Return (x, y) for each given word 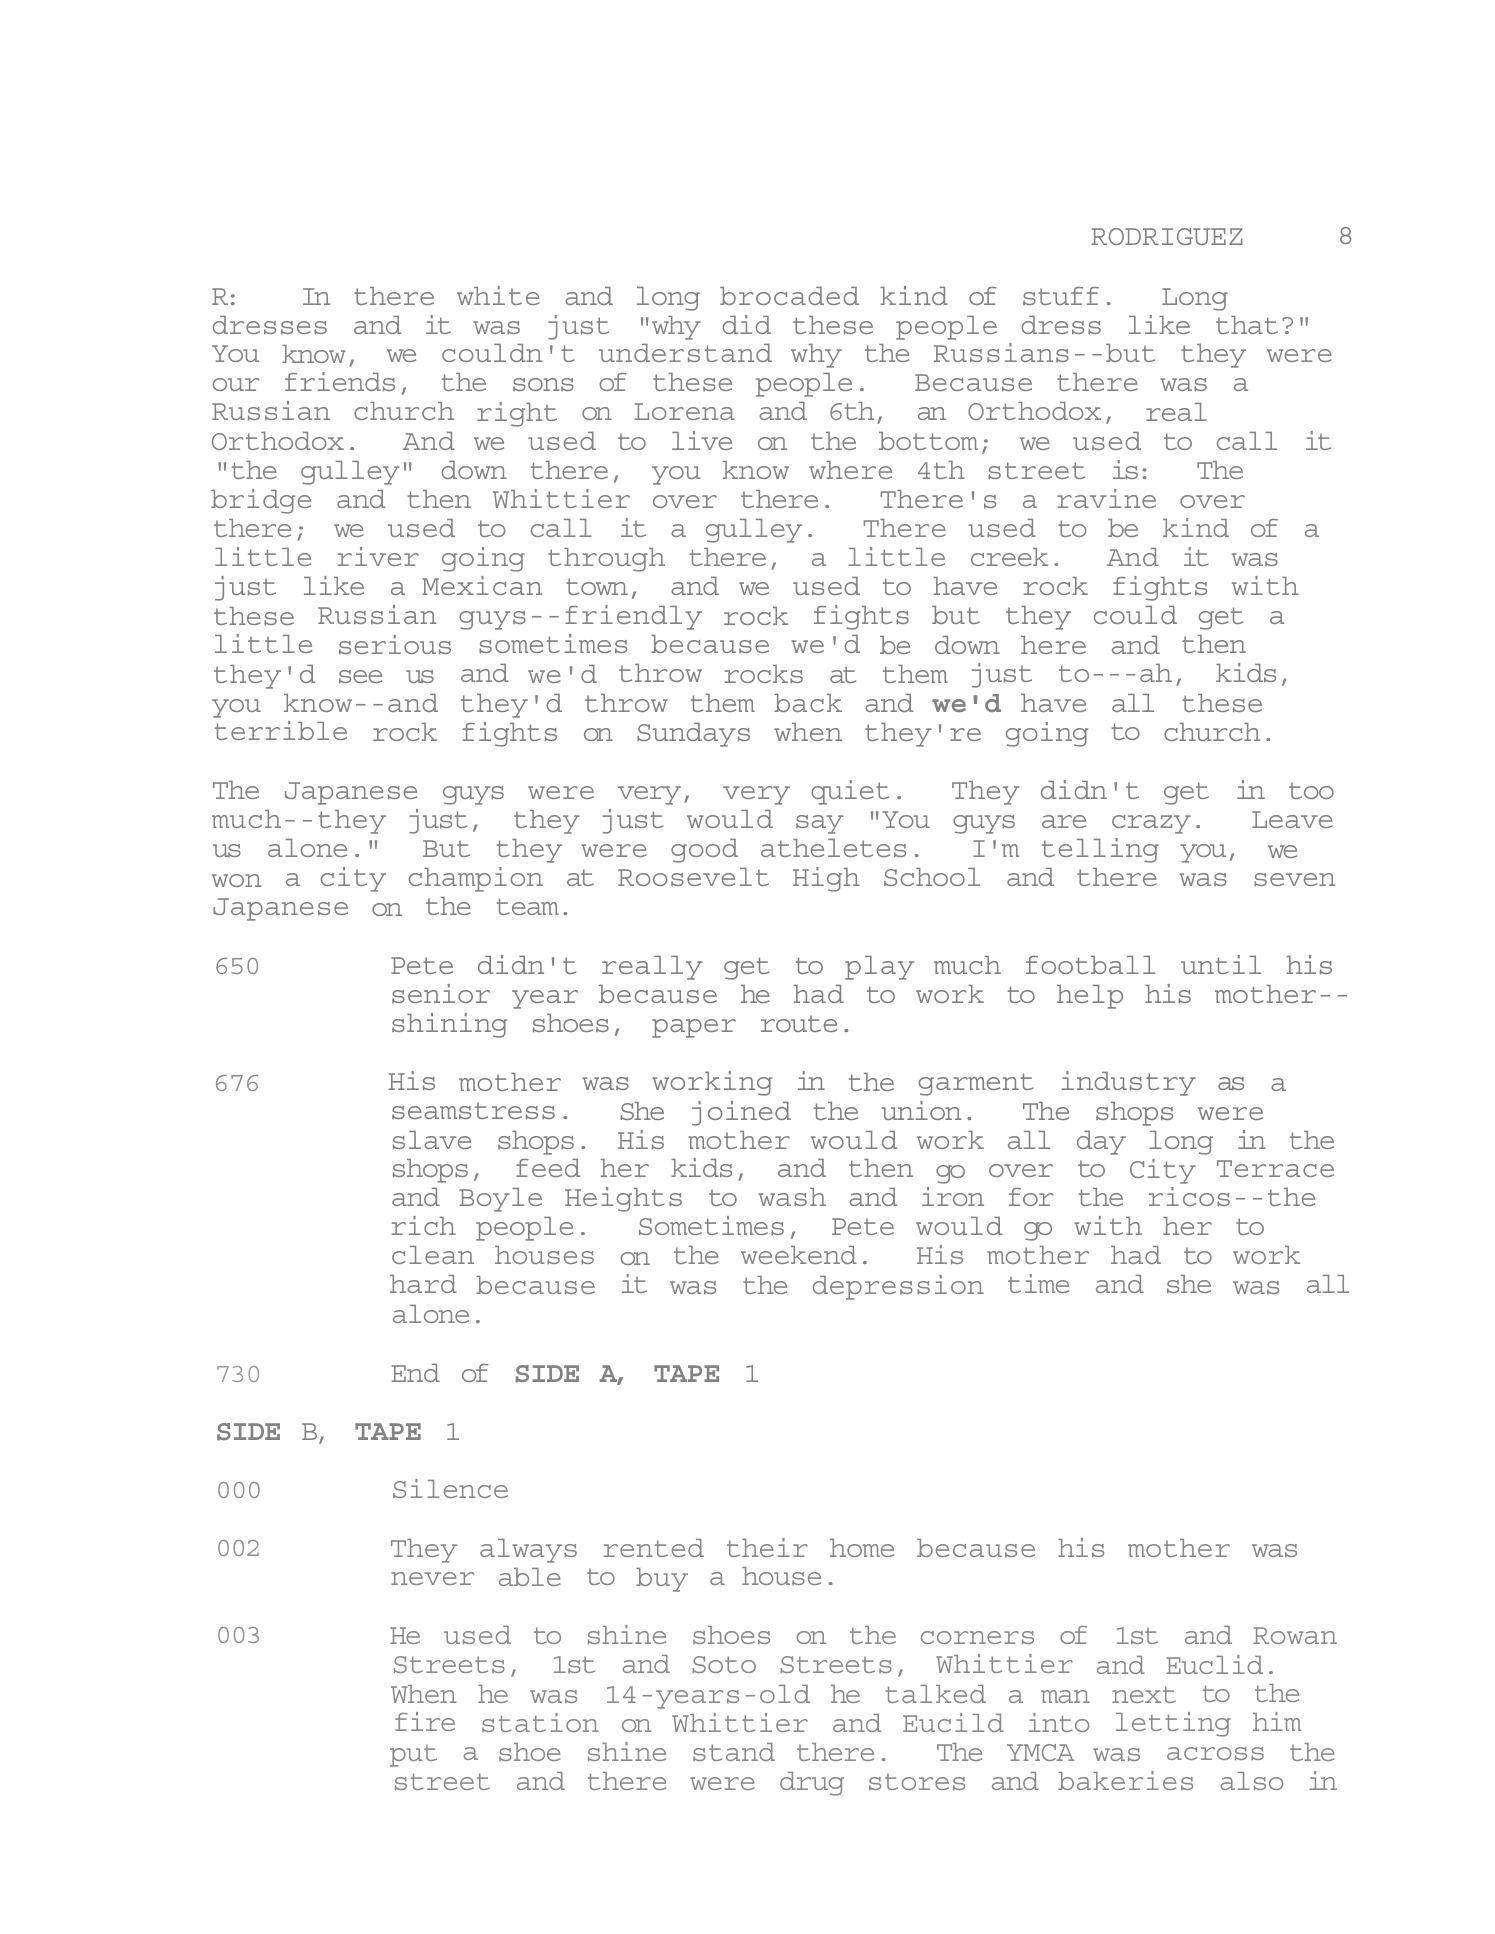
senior (441, 993)
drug (812, 1784)
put (413, 1756)
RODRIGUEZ (1167, 236)
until (1221, 964)
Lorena (684, 411)
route (799, 1023)
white (498, 295)
